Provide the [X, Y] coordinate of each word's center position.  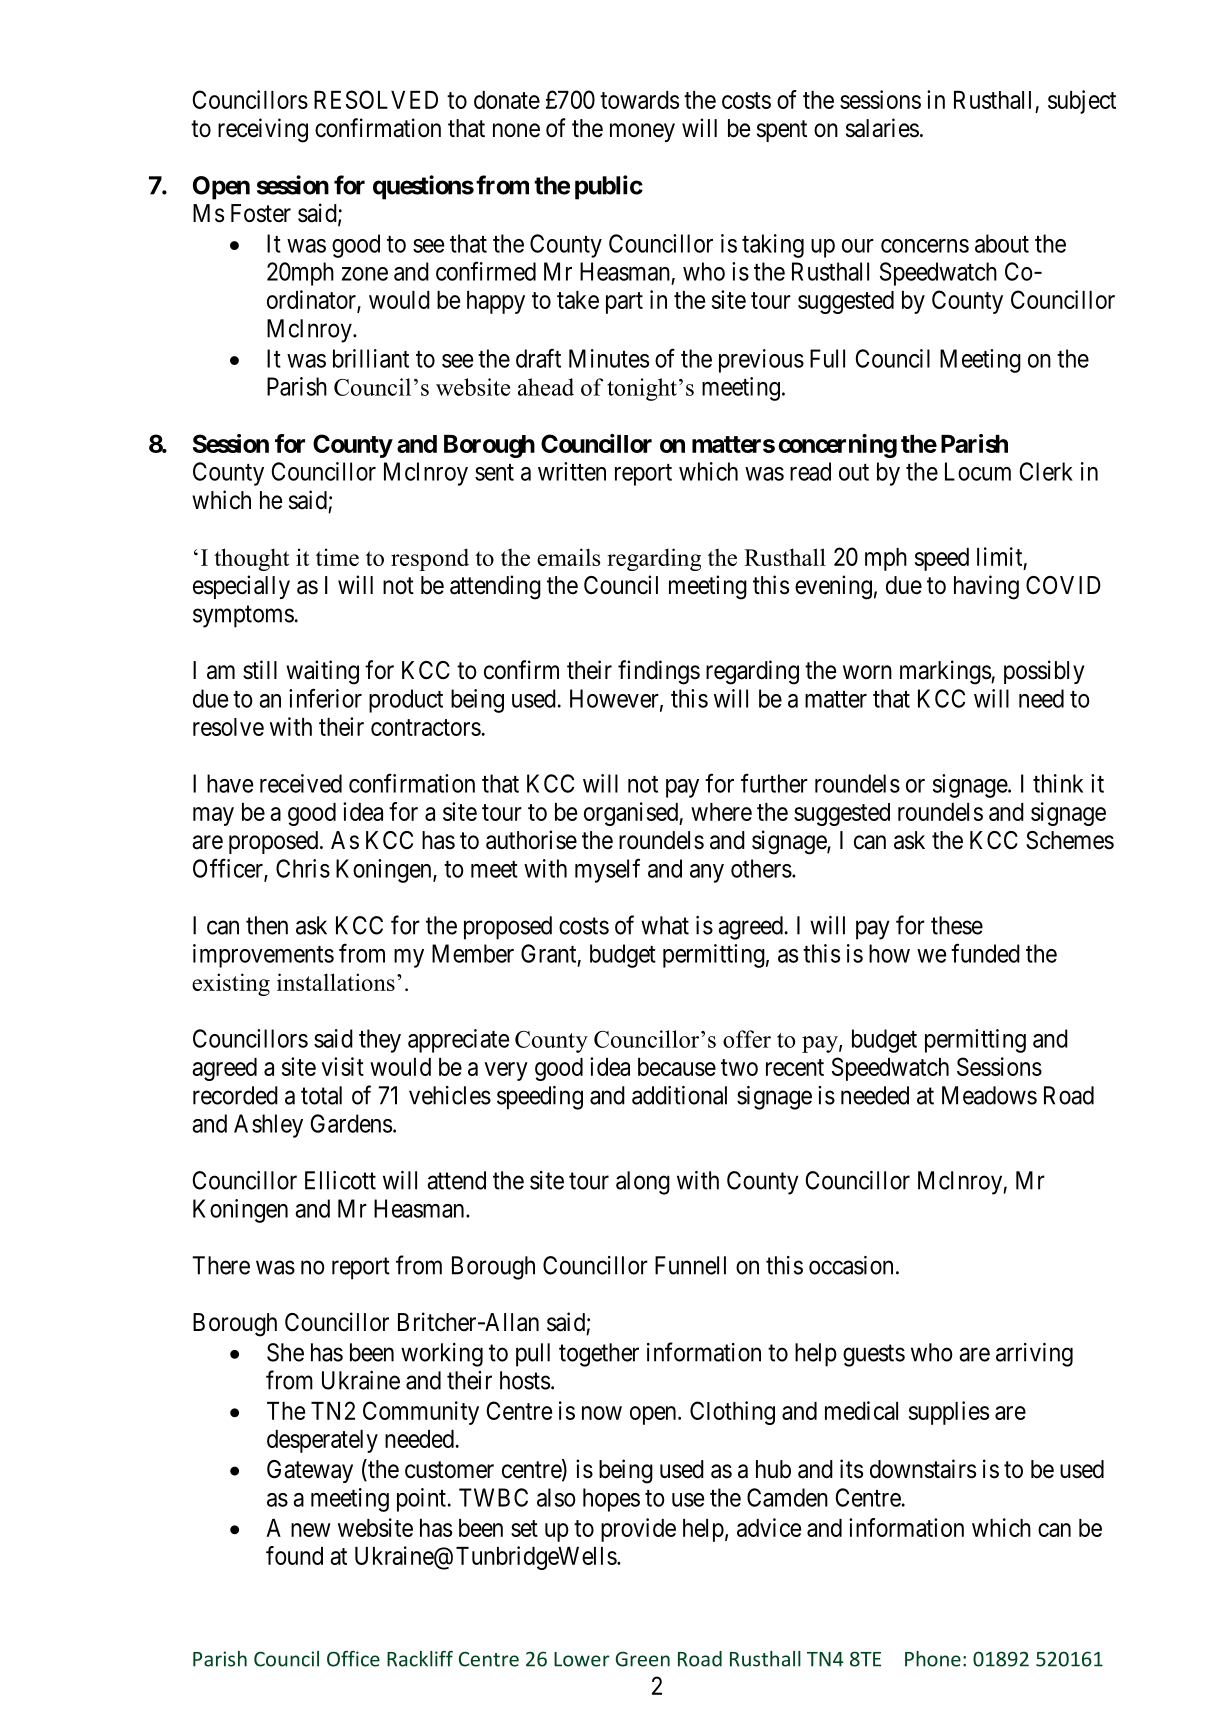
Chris [303, 868]
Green [643, 1659]
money [642, 132]
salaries [882, 128]
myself [607, 870]
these [957, 925]
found [294, 1555]
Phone [933, 1659]
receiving [263, 130]
